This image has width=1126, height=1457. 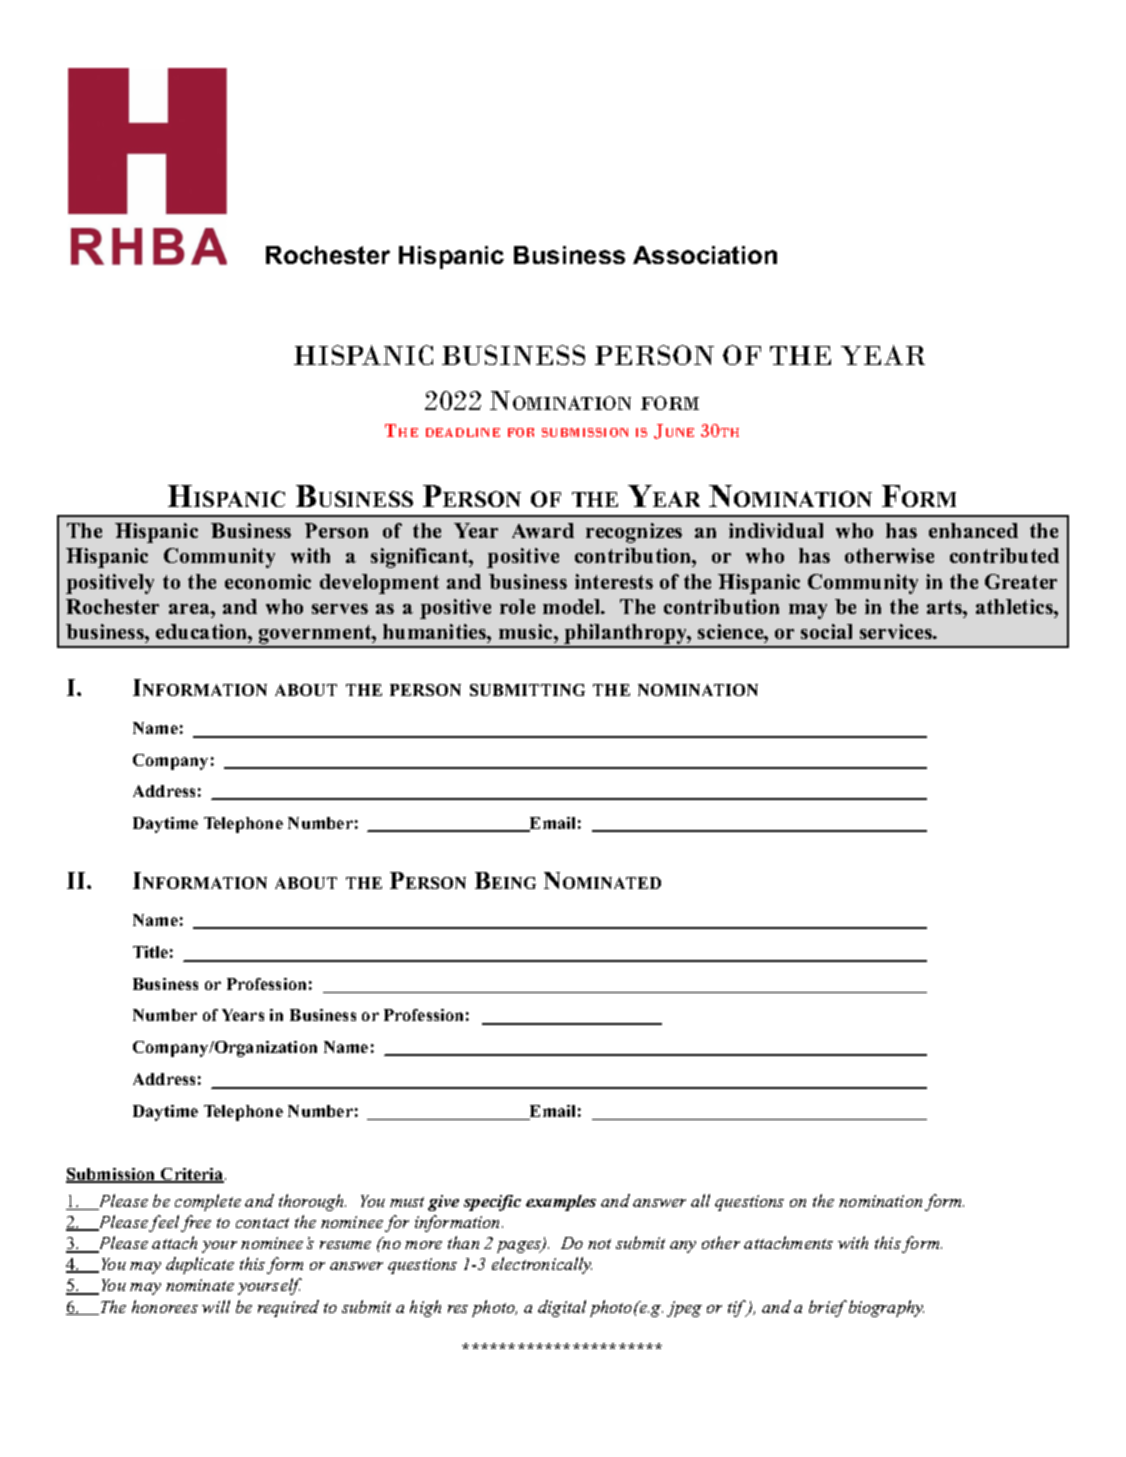 I want to click on required, so click(x=288, y=1308).
